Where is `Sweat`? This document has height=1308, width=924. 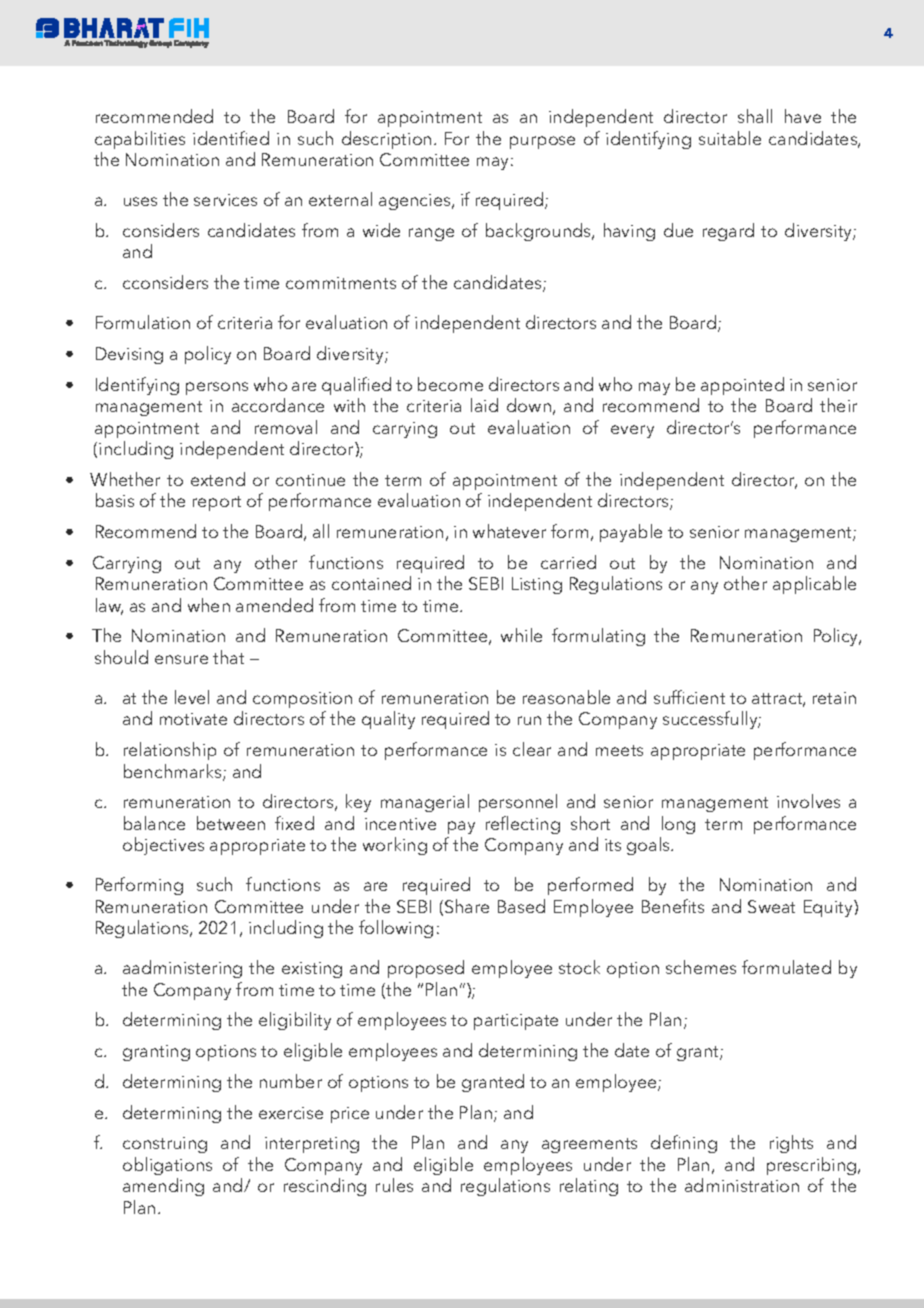 Sweat is located at coordinates (771, 906).
